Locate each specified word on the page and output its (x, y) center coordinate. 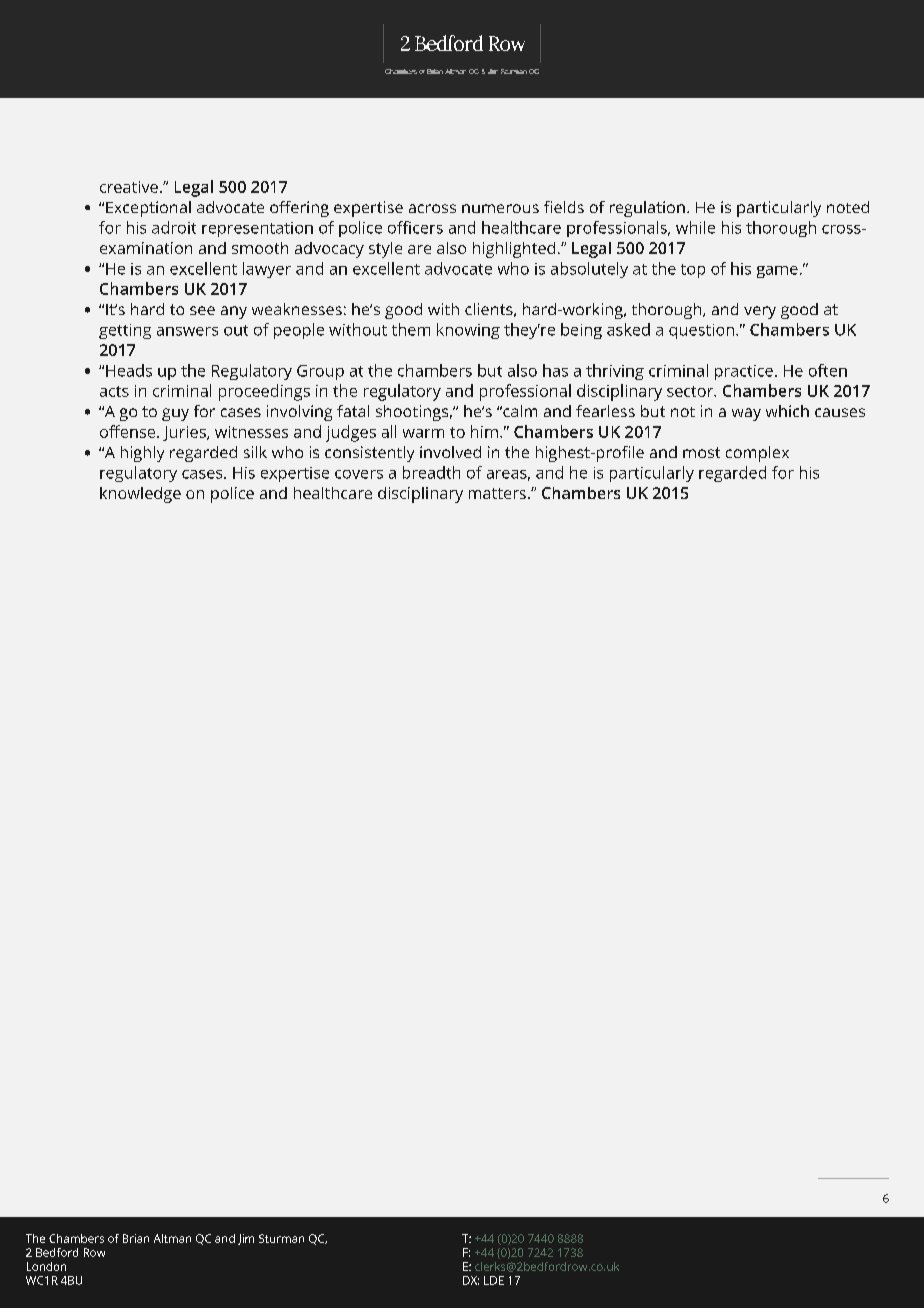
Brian (136, 1238)
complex (757, 454)
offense (129, 431)
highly (142, 454)
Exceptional (148, 209)
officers (415, 227)
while (695, 227)
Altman (172, 1238)
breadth (431, 472)
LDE (494, 1280)
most (701, 452)
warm (423, 433)
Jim (246, 1239)
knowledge (140, 495)
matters (497, 493)
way (746, 414)
